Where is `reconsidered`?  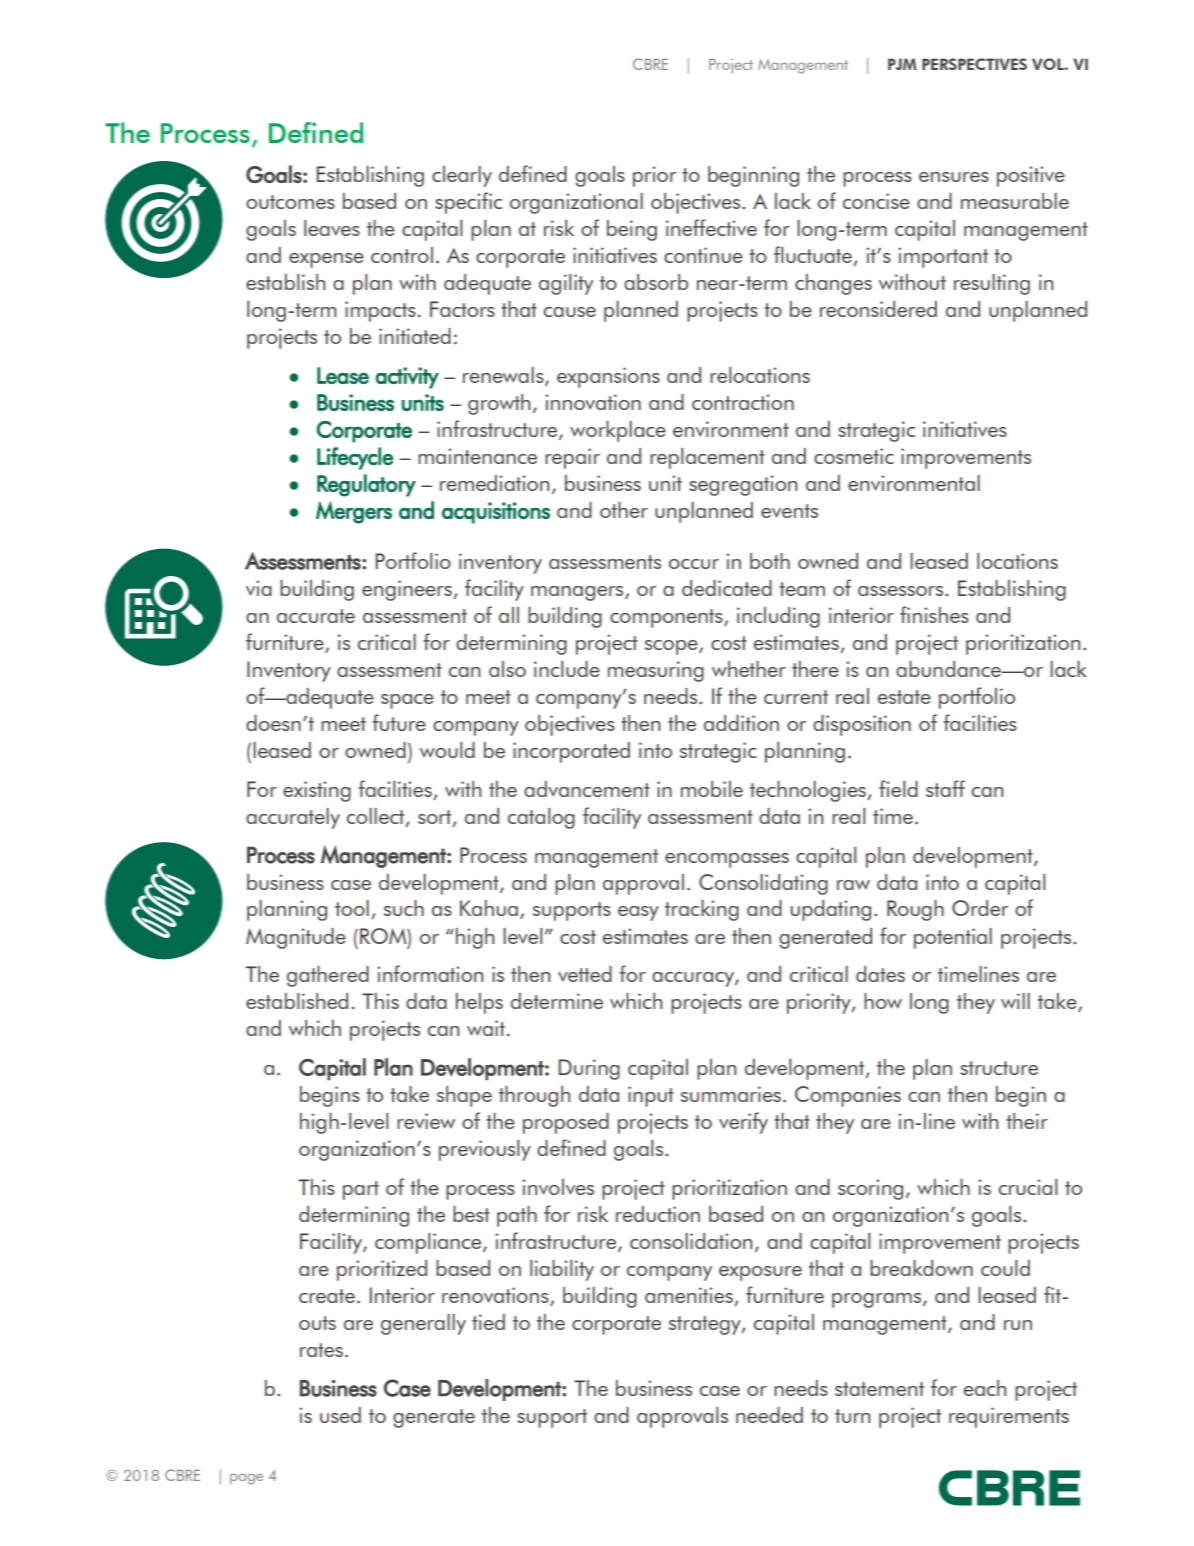 reconsidered is located at coordinates (878, 309).
